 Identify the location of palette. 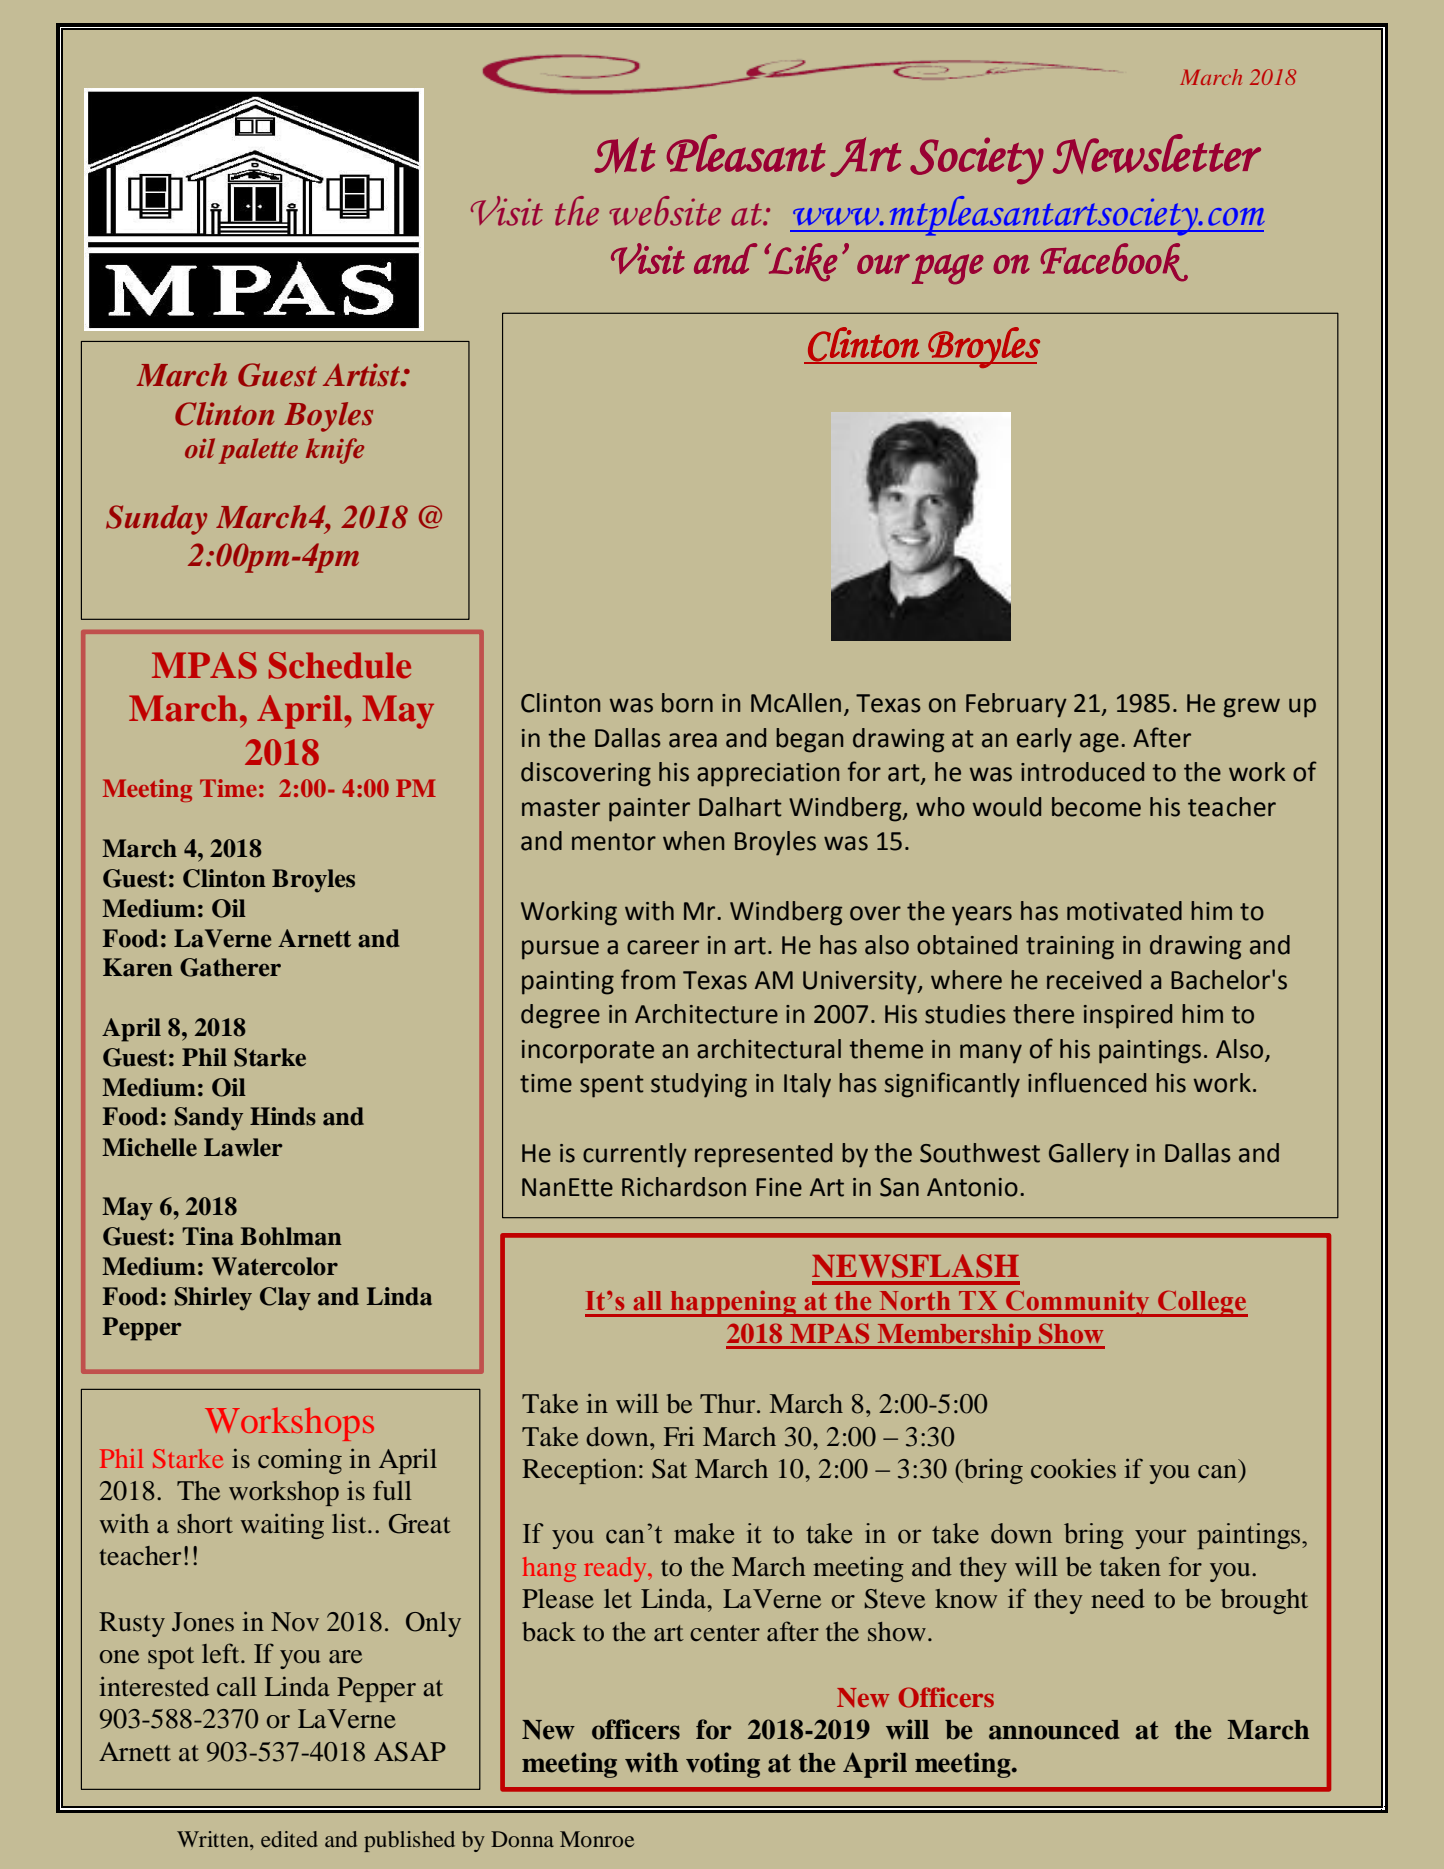
(258, 451).
